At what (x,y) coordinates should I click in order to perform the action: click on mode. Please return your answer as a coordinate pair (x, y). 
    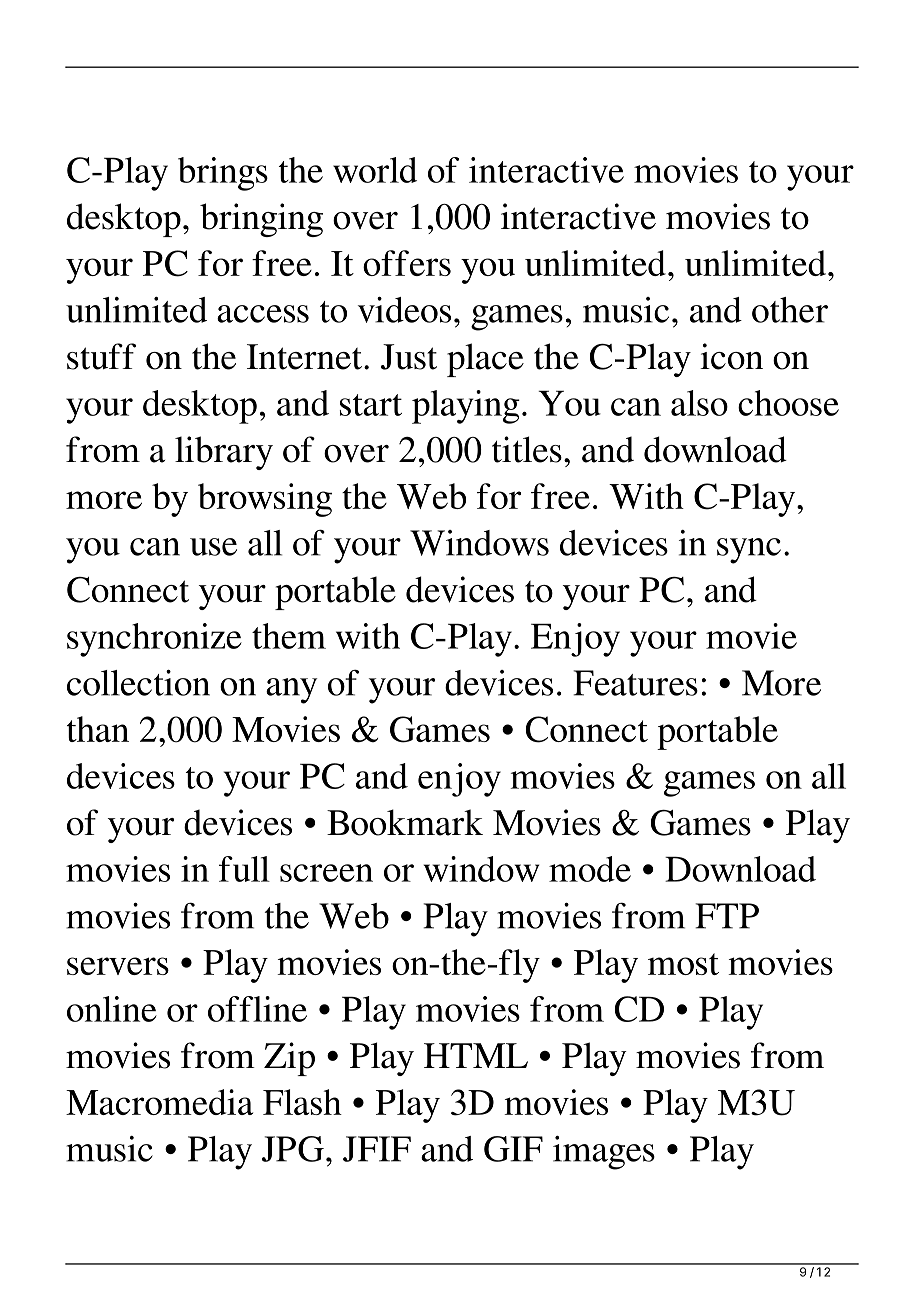
    Looking at the image, I should click on (590, 869).
